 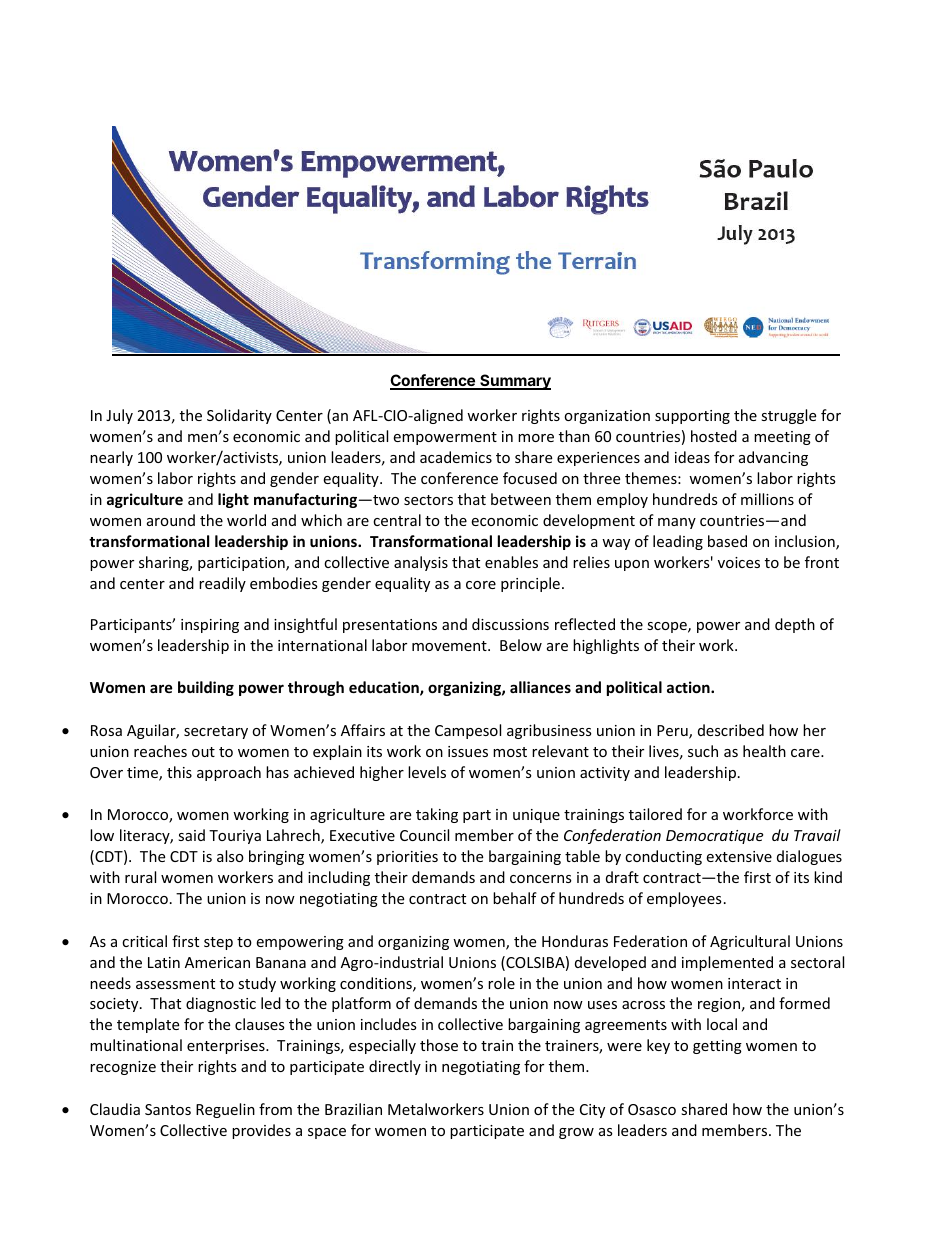 What do you see at coordinates (717, 1047) in the image?
I see `getting` at bounding box center [717, 1047].
